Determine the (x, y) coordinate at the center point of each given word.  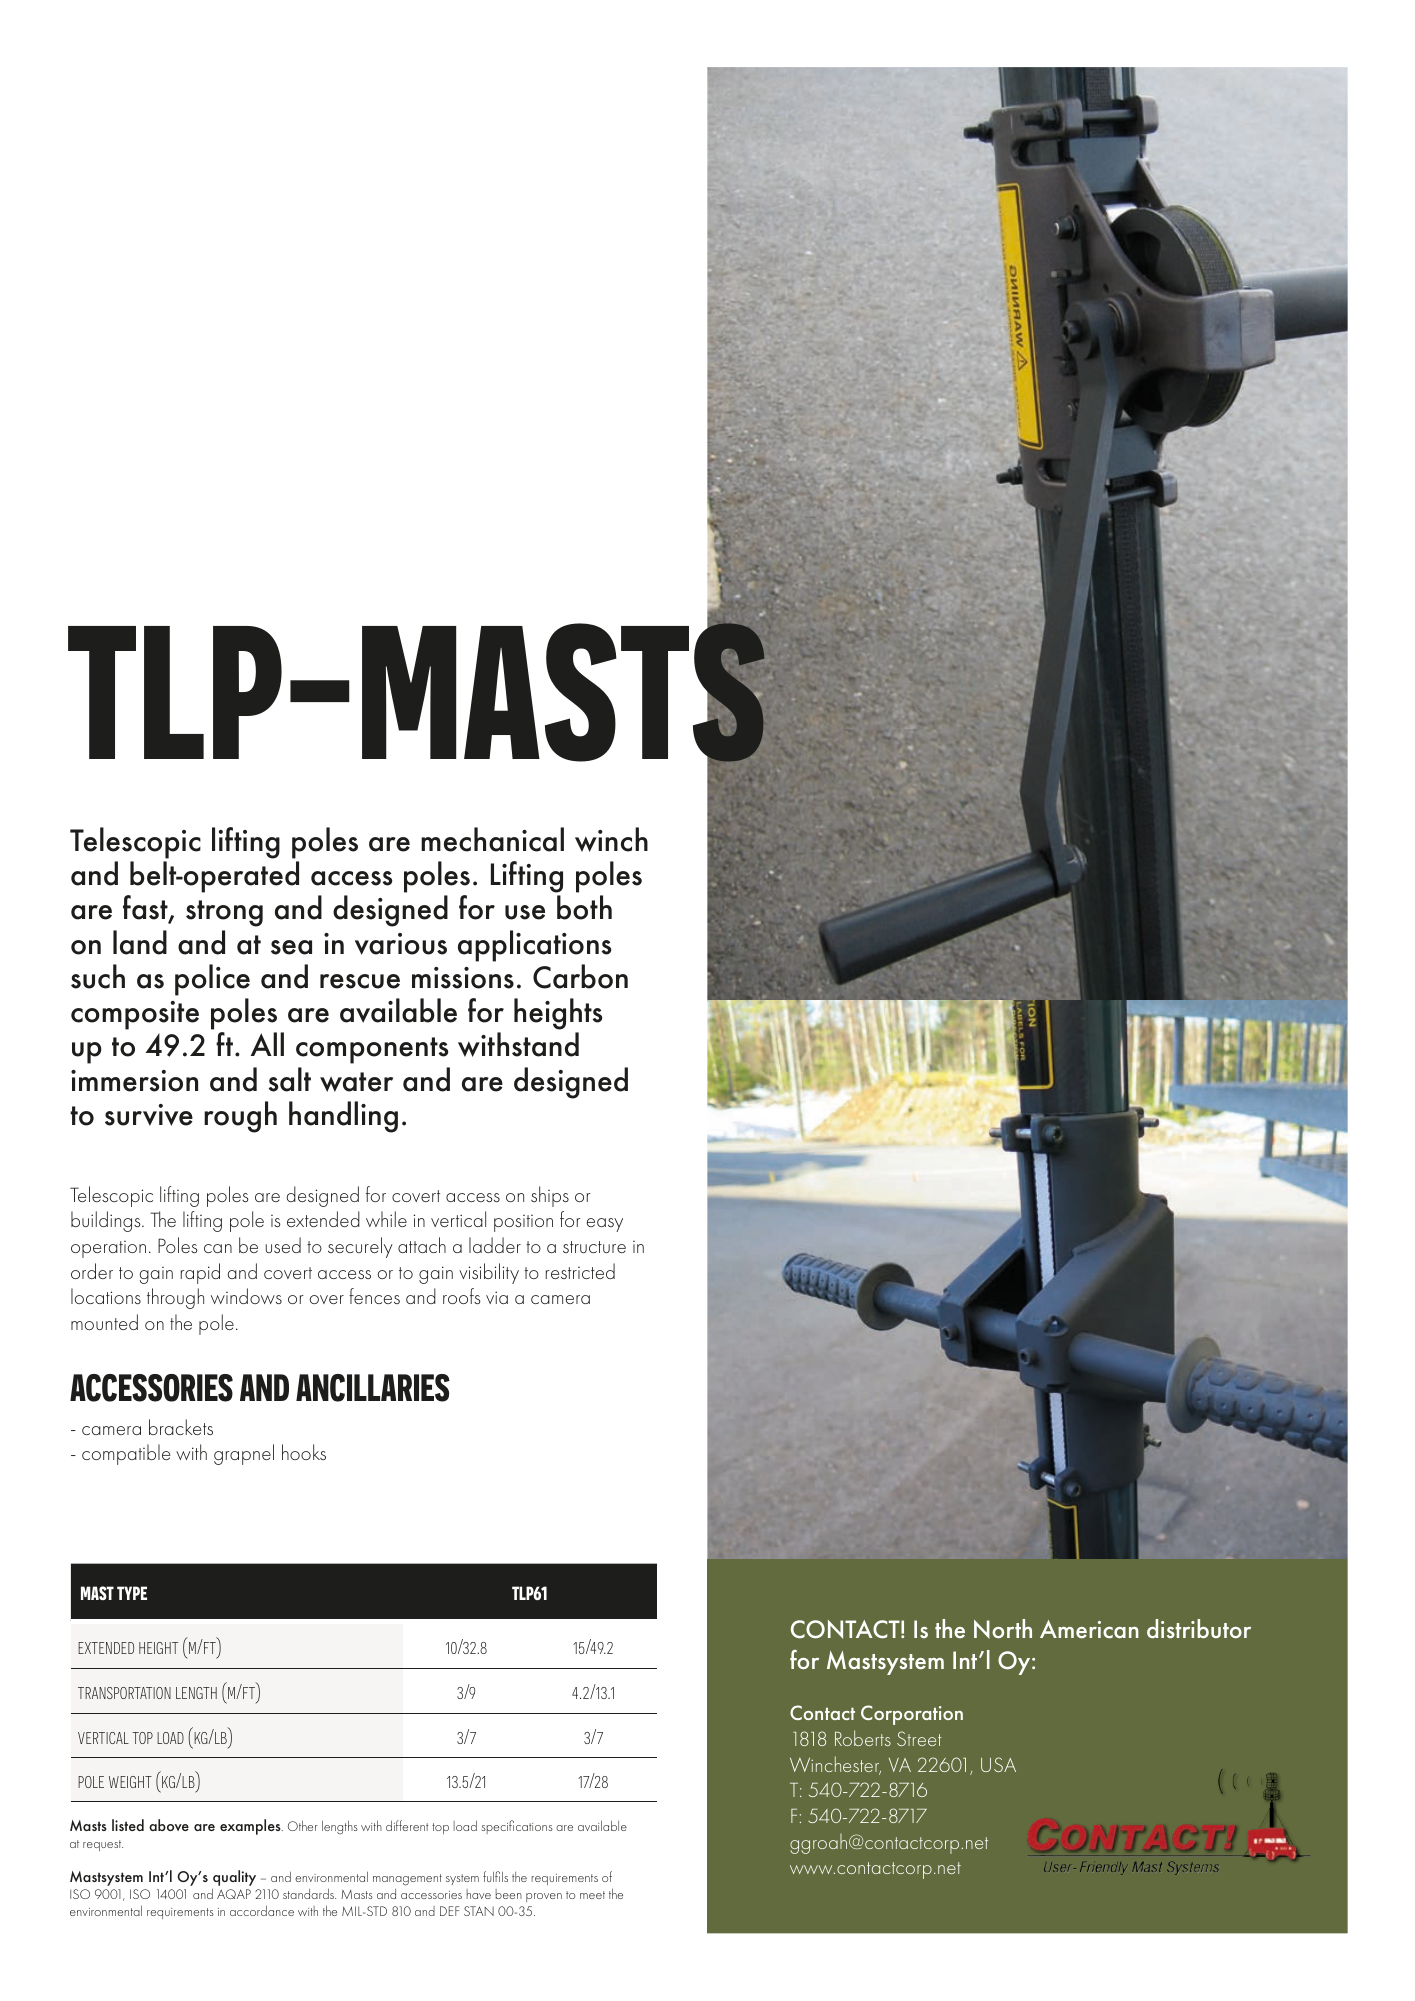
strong (224, 913)
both (584, 907)
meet (592, 1895)
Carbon (580, 976)
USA (998, 1764)
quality (234, 1879)
